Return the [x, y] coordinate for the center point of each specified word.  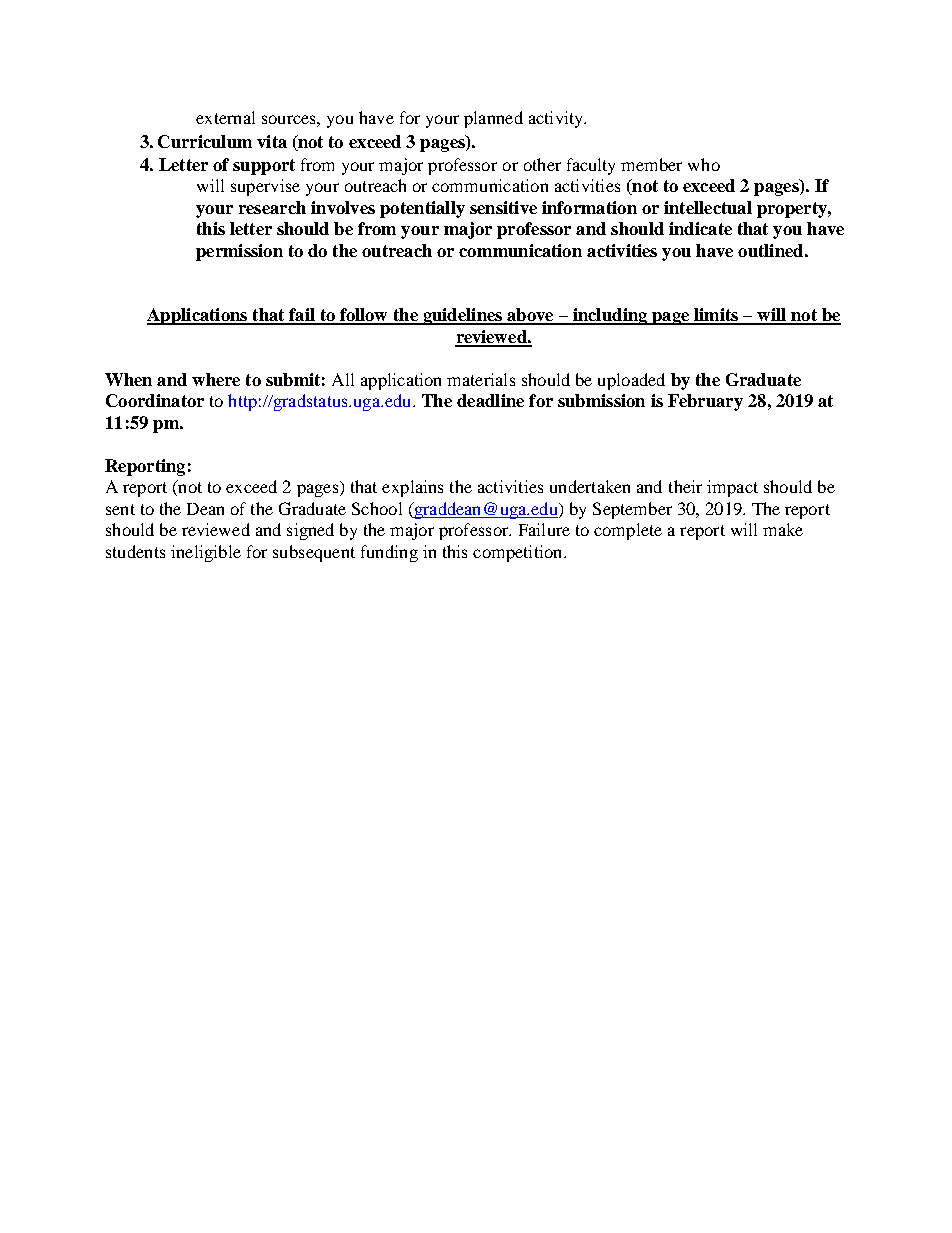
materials [481, 379]
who [704, 164]
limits [716, 316]
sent [120, 509]
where [216, 379]
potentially [422, 209]
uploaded [631, 381]
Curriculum [205, 141]
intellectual [708, 207]
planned [493, 119]
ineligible [206, 553]
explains [412, 488]
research [272, 207]
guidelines [462, 316]
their [685, 486]
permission [239, 252]
